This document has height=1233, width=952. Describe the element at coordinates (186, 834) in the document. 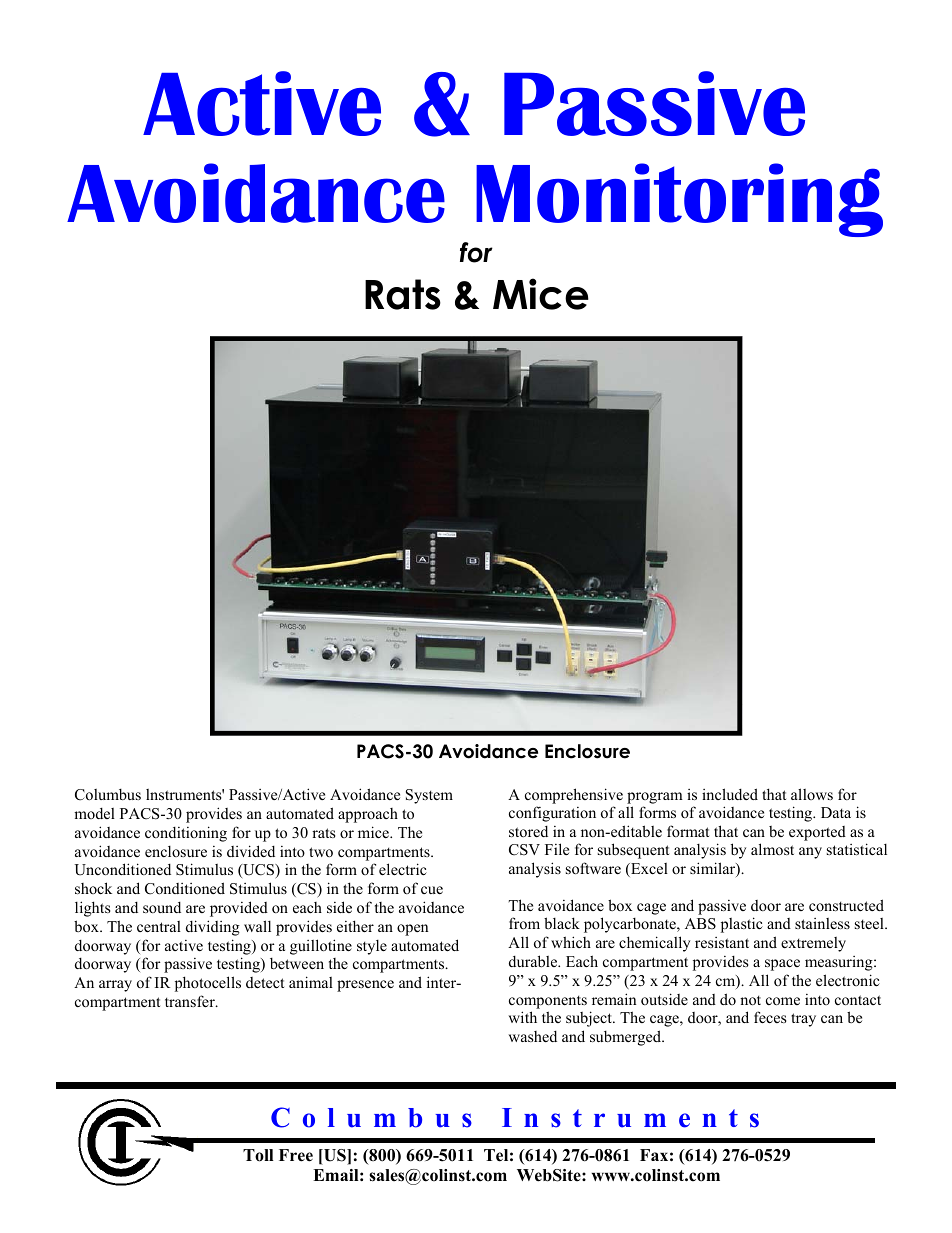

I see `conditioning` at that location.
